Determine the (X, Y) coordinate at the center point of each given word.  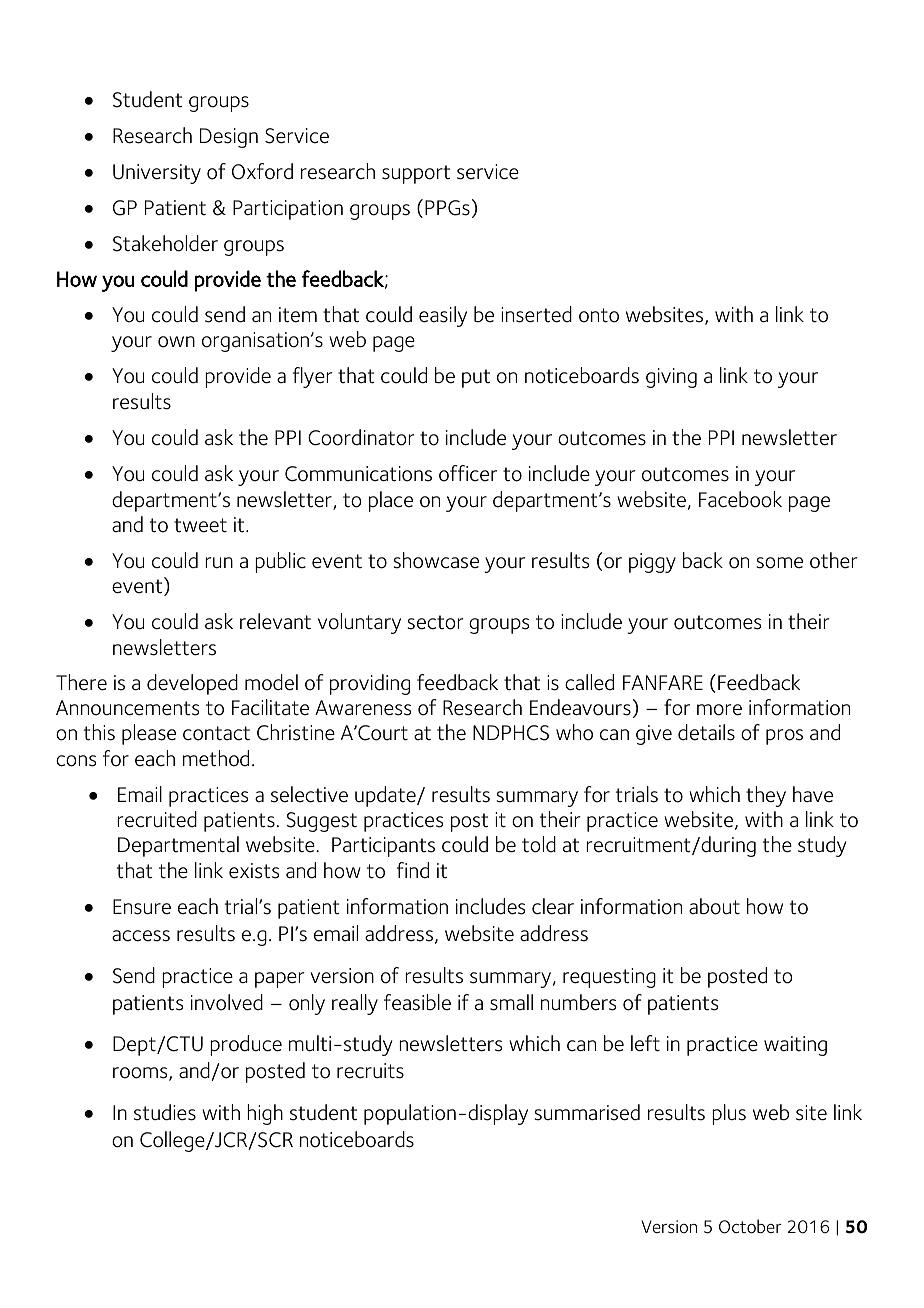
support (416, 174)
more (719, 710)
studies (165, 1112)
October (750, 1226)
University (157, 174)
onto (599, 315)
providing (370, 684)
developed (192, 684)
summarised (587, 1112)
